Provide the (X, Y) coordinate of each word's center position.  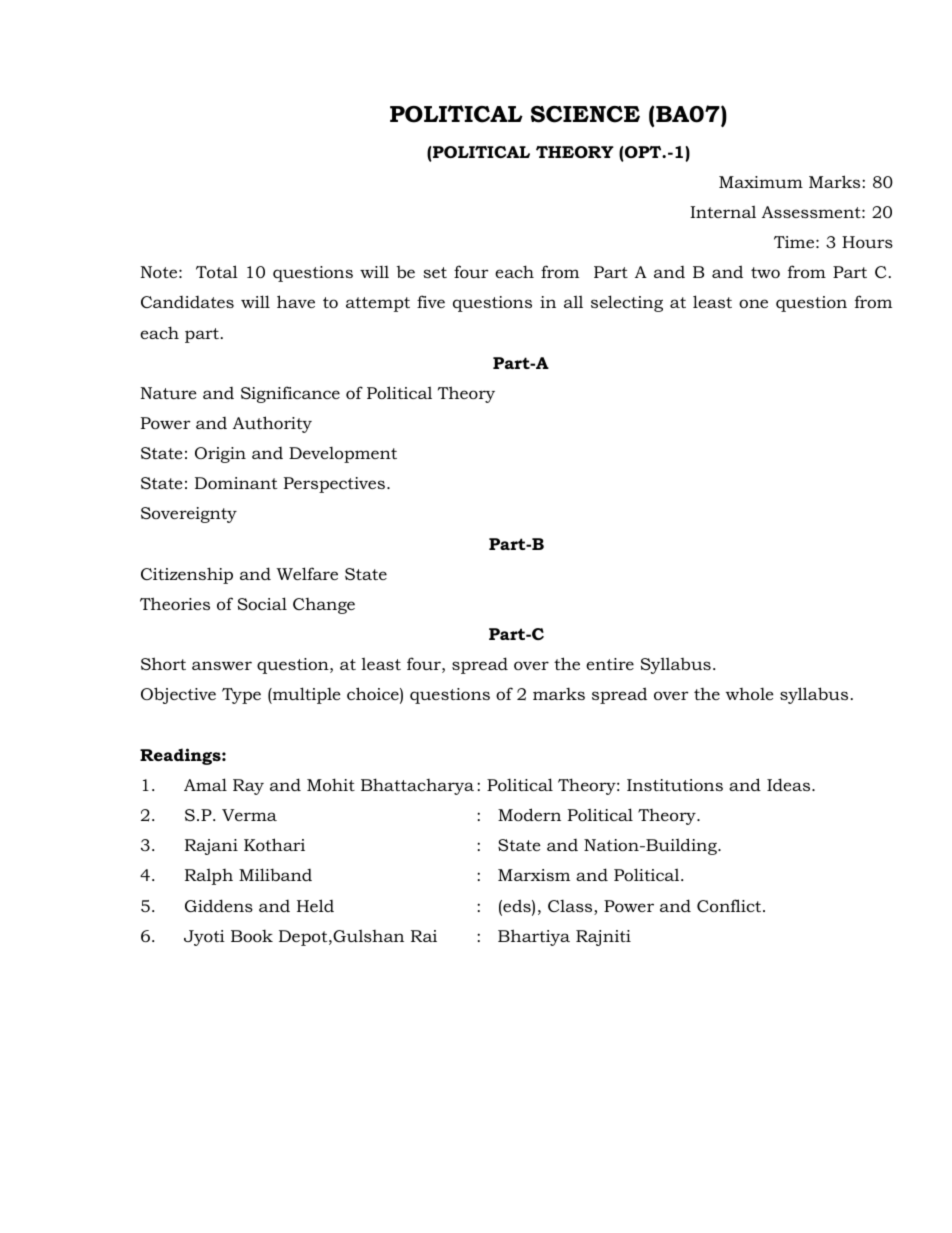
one (753, 303)
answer (222, 665)
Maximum (761, 182)
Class (571, 907)
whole (750, 694)
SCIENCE (585, 114)
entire (610, 664)
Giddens (219, 905)
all (573, 301)
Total (217, 271)
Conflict (730, 905)
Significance (290, 394)
